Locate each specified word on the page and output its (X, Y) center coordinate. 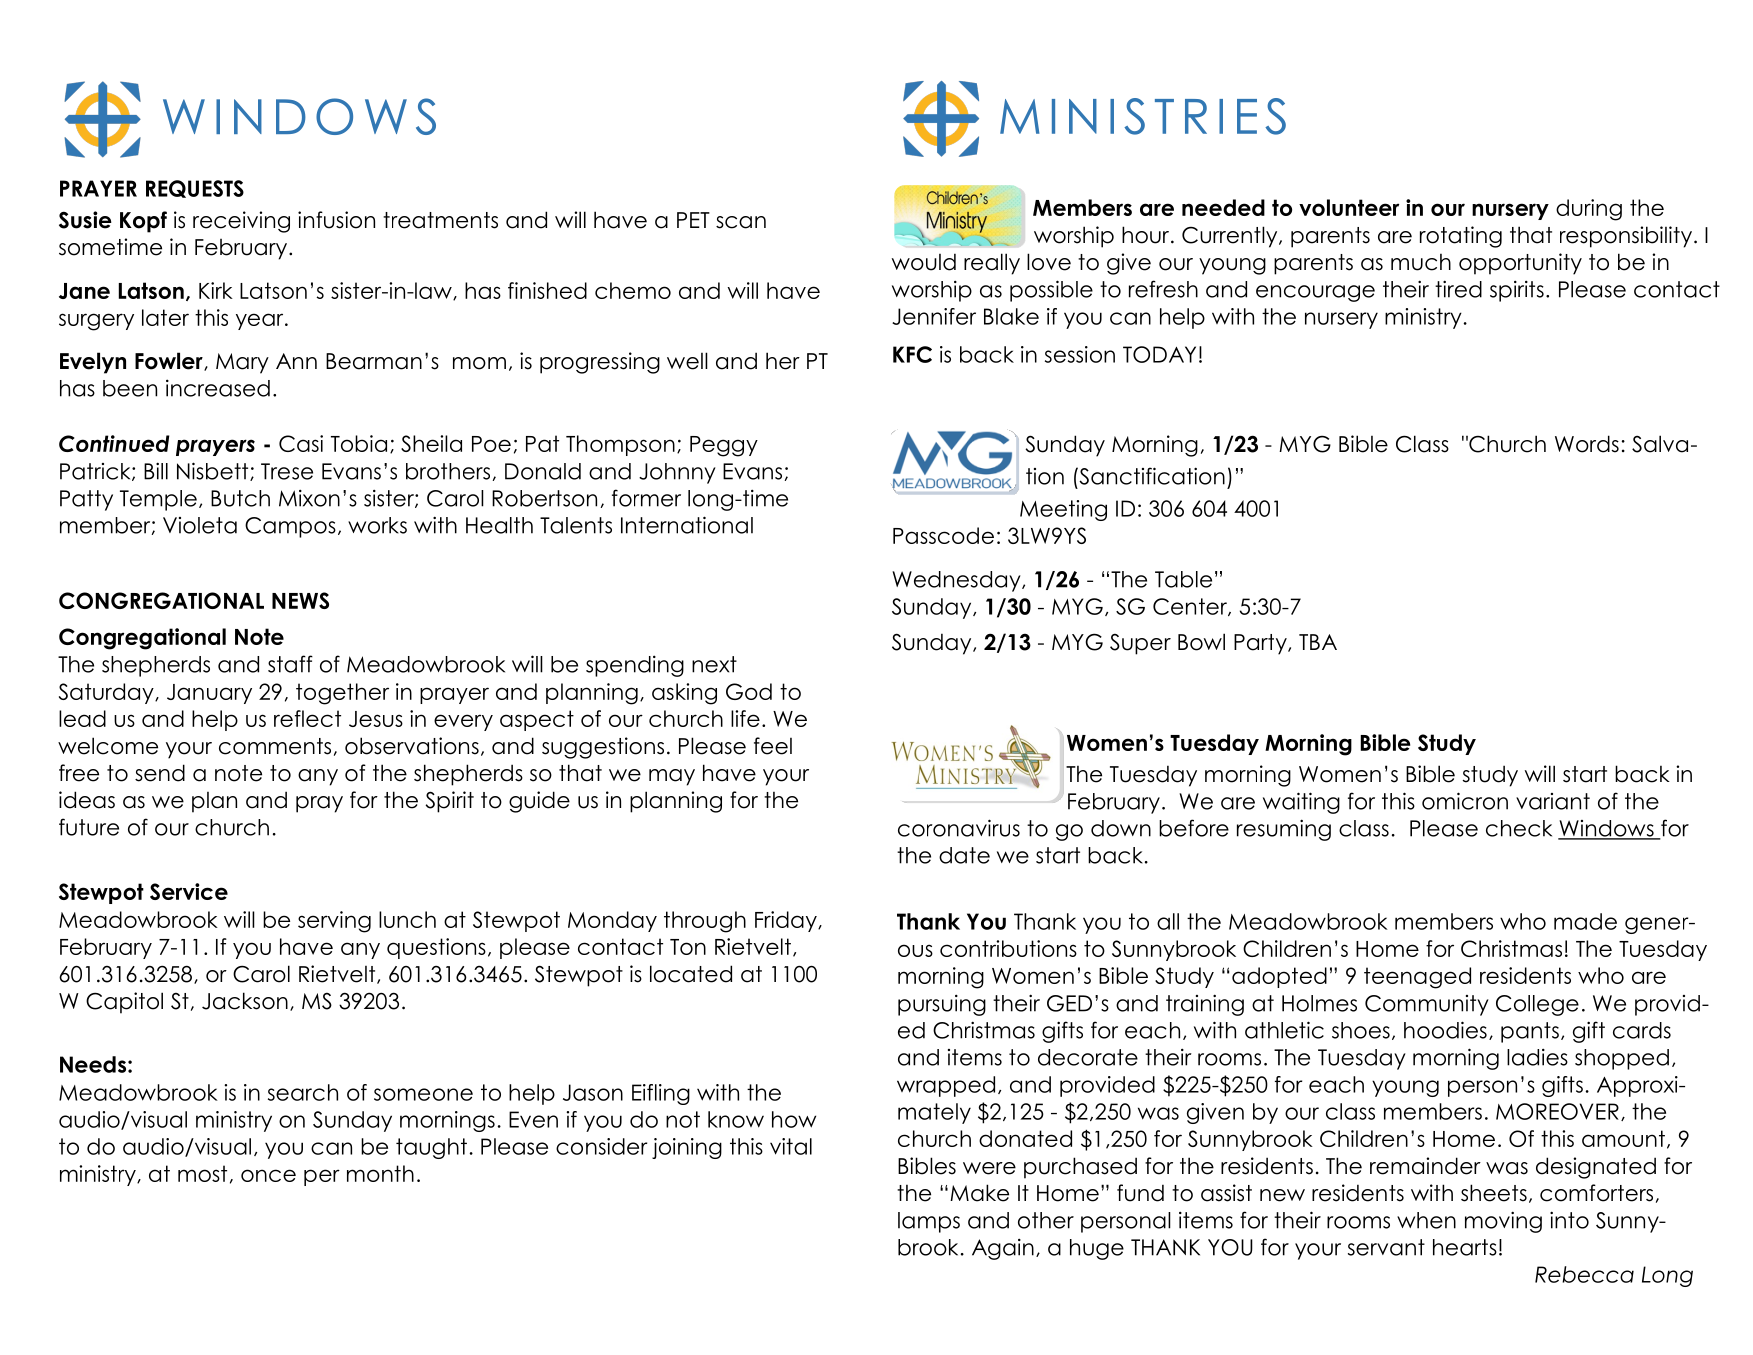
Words (1587, 444)
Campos (290, 527)
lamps (929, 1222)
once (268, 1175)
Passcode (943, 535)
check (1519, 828)
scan (741, 222)
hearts (1465, 1247)
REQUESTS (195, 189)
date (964, 855)
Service (189, 891)
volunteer (1349, 207)
